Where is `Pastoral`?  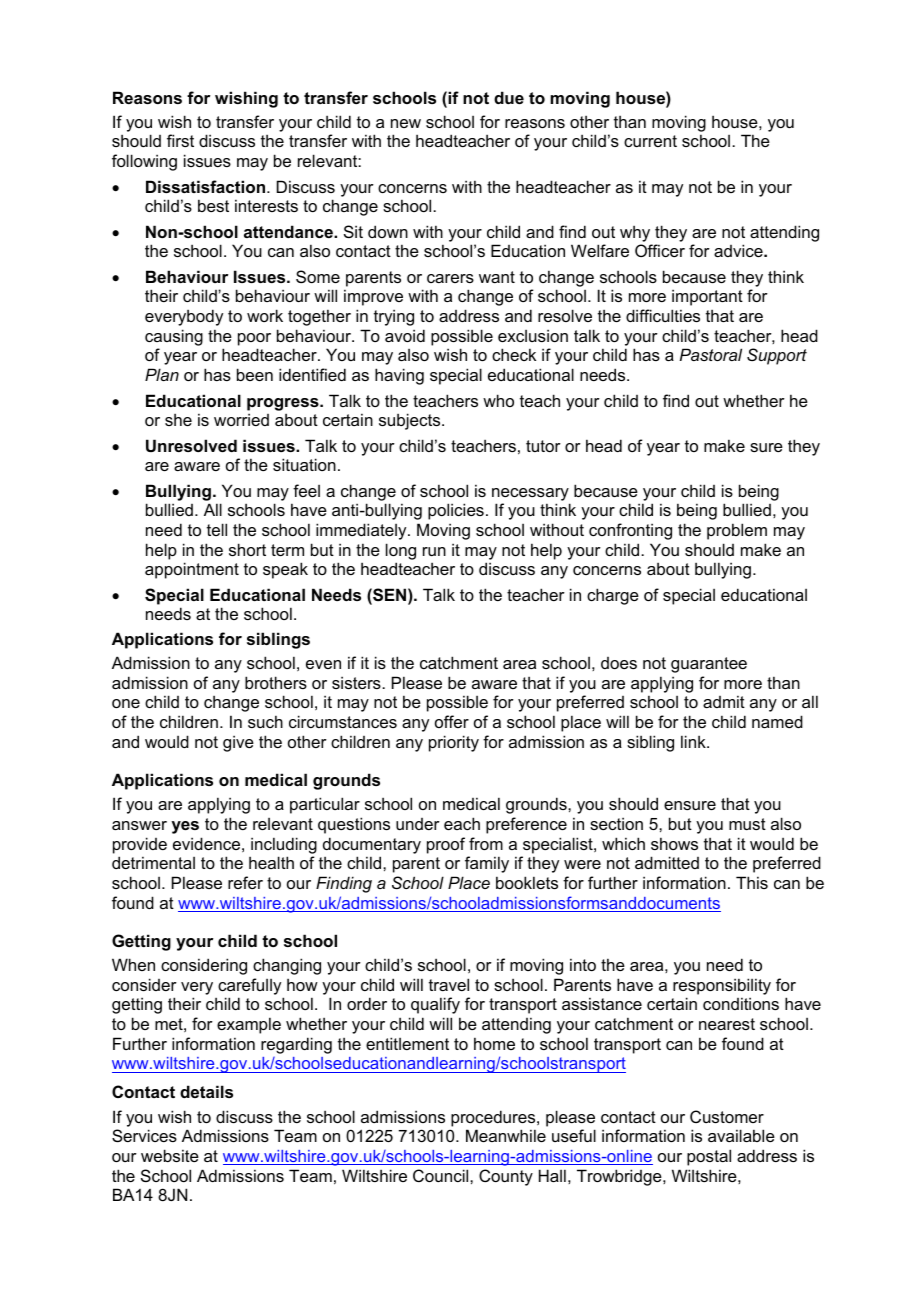 Pastoral is located at coordinates (711, 354).
